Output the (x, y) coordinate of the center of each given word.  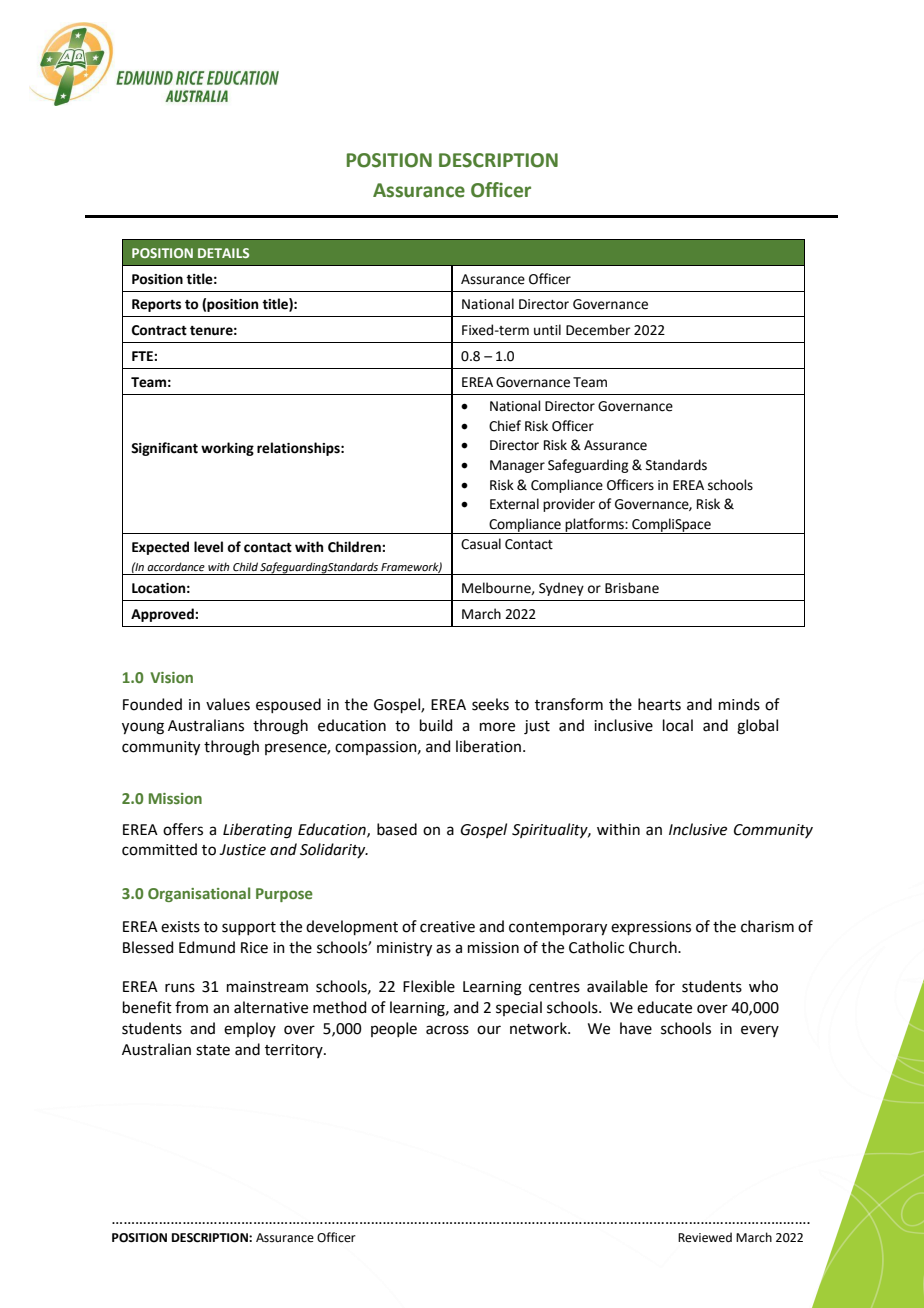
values (228, 704)
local (678, 725)
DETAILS (223, 253)
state (213, 1050)
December (598, 330)
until (547, 330)
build (436, 725)
